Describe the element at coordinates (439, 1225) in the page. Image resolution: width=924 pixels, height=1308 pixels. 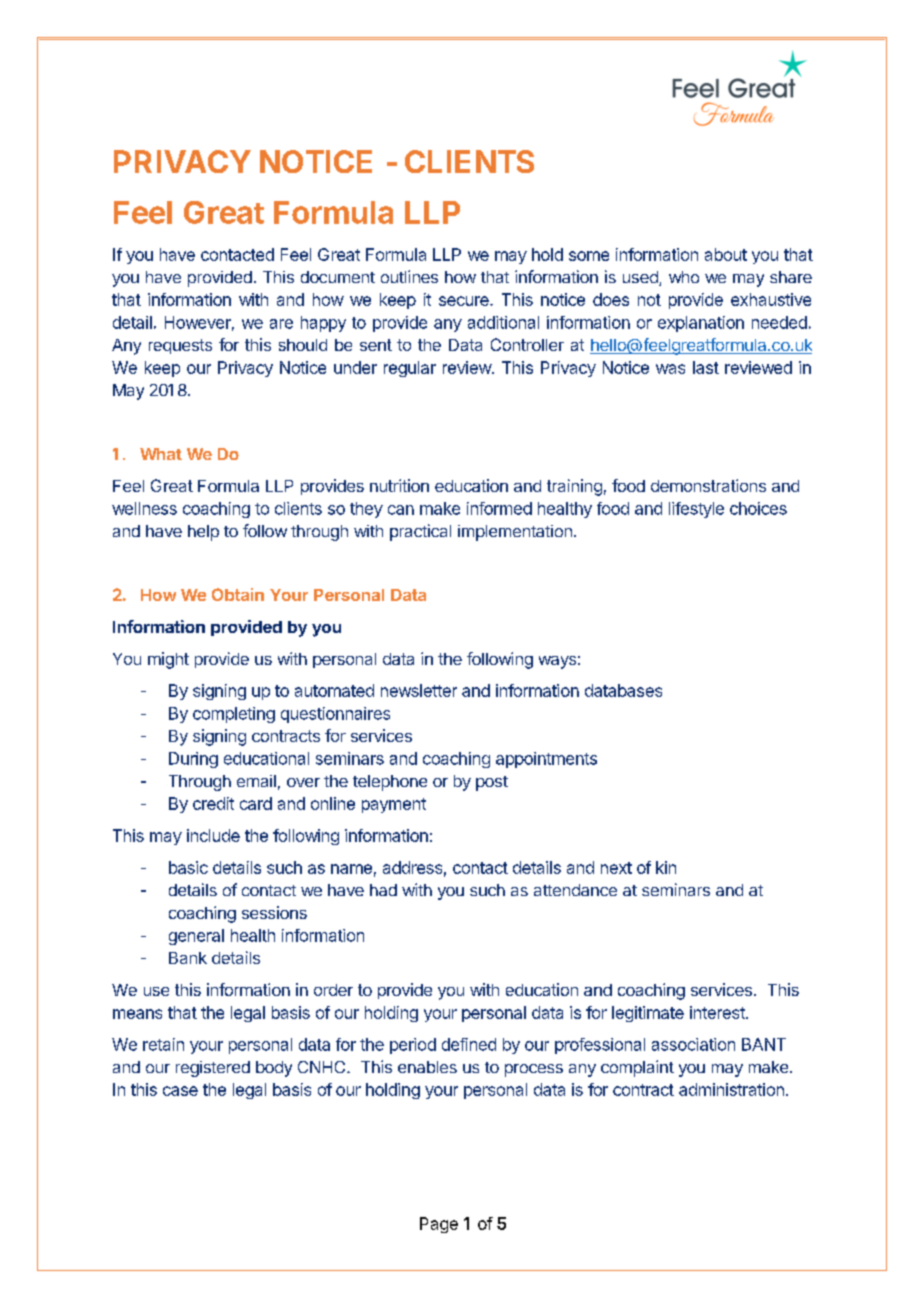
I see `Page` at that location.
